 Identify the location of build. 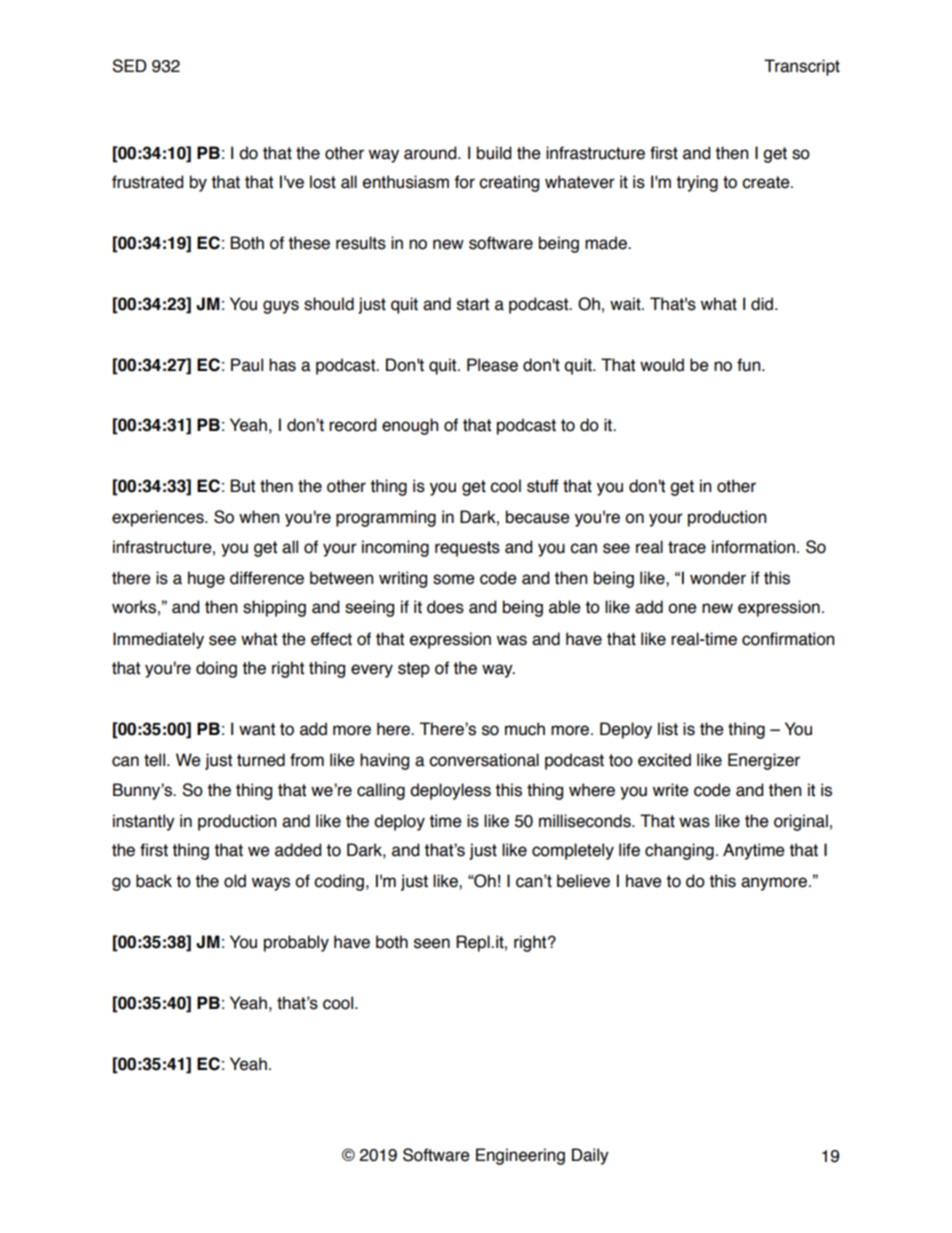
(494, 153).
